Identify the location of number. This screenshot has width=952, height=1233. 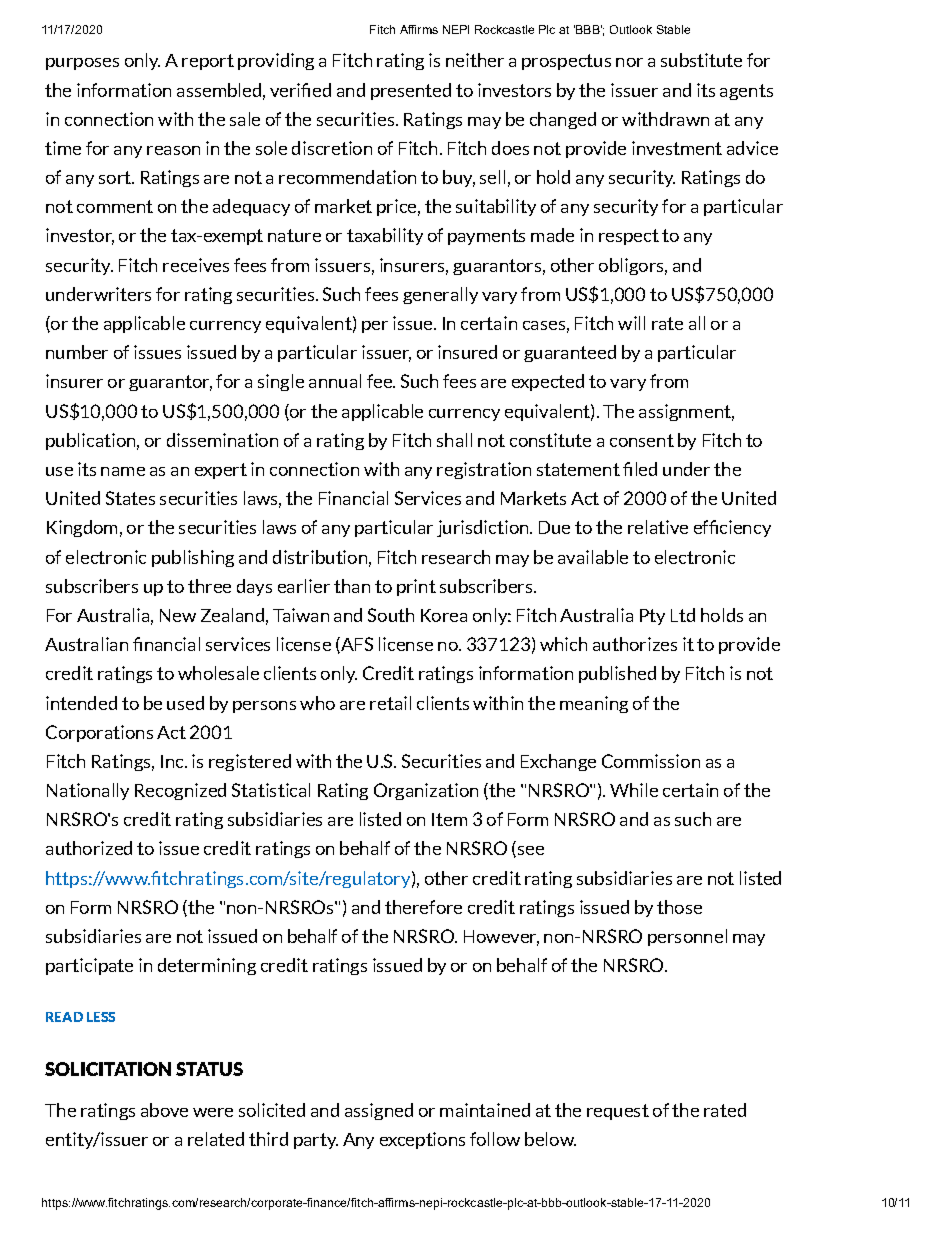
(77, 352).
